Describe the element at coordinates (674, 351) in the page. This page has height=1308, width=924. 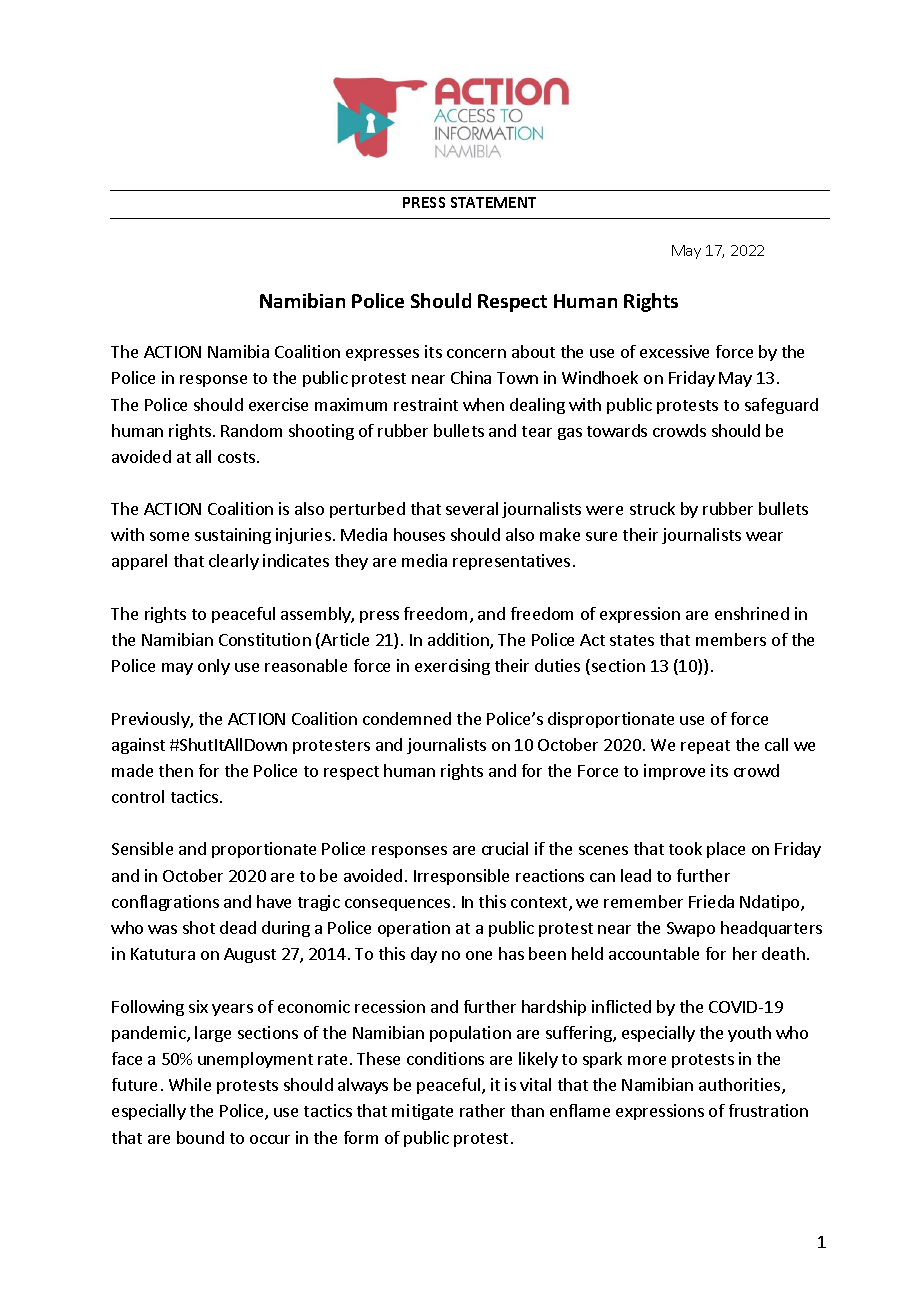
I see `excessive` at that location.
